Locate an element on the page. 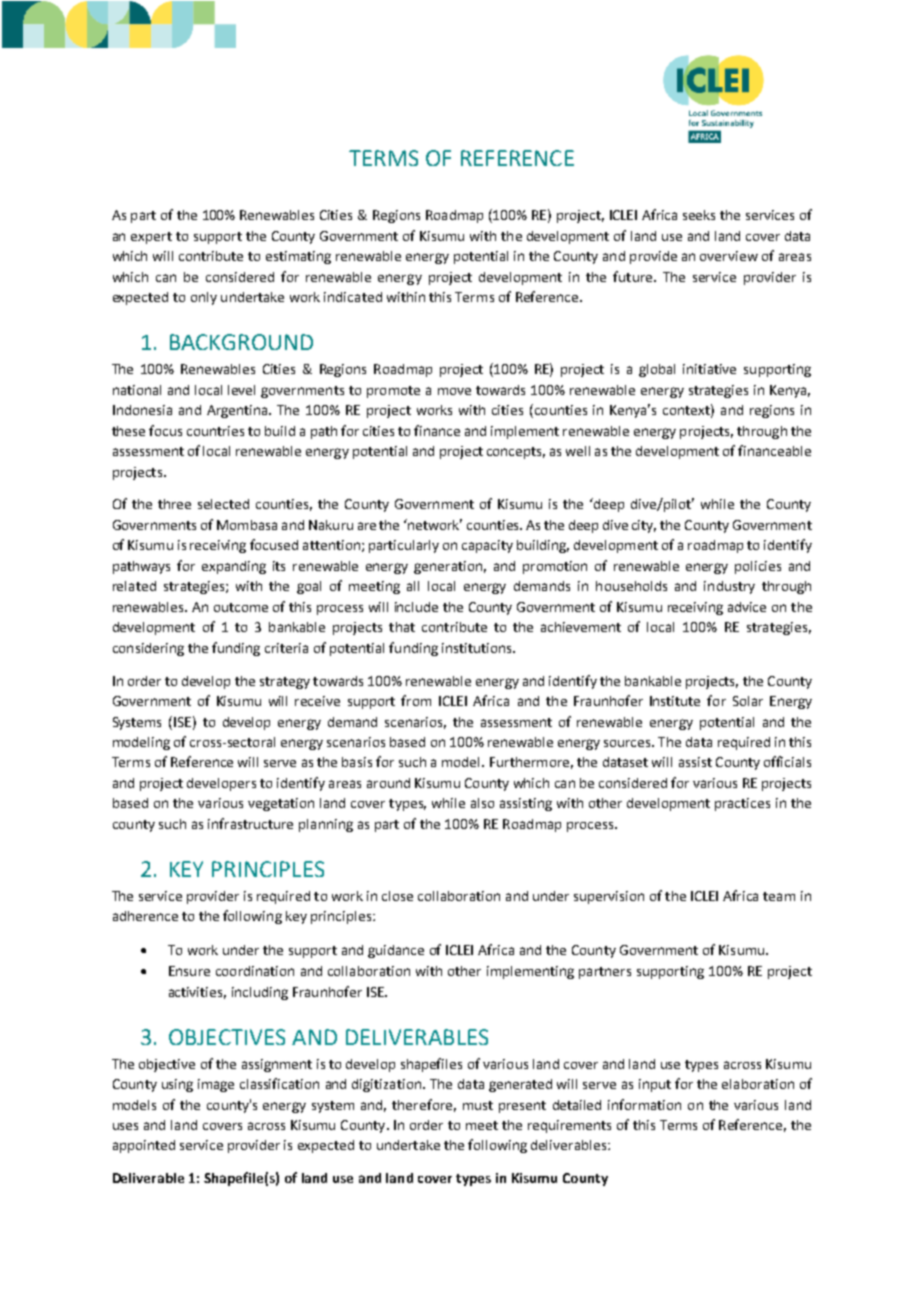 The height and width of the document is (1308, 924). well is located at coordinates (578, 451).
